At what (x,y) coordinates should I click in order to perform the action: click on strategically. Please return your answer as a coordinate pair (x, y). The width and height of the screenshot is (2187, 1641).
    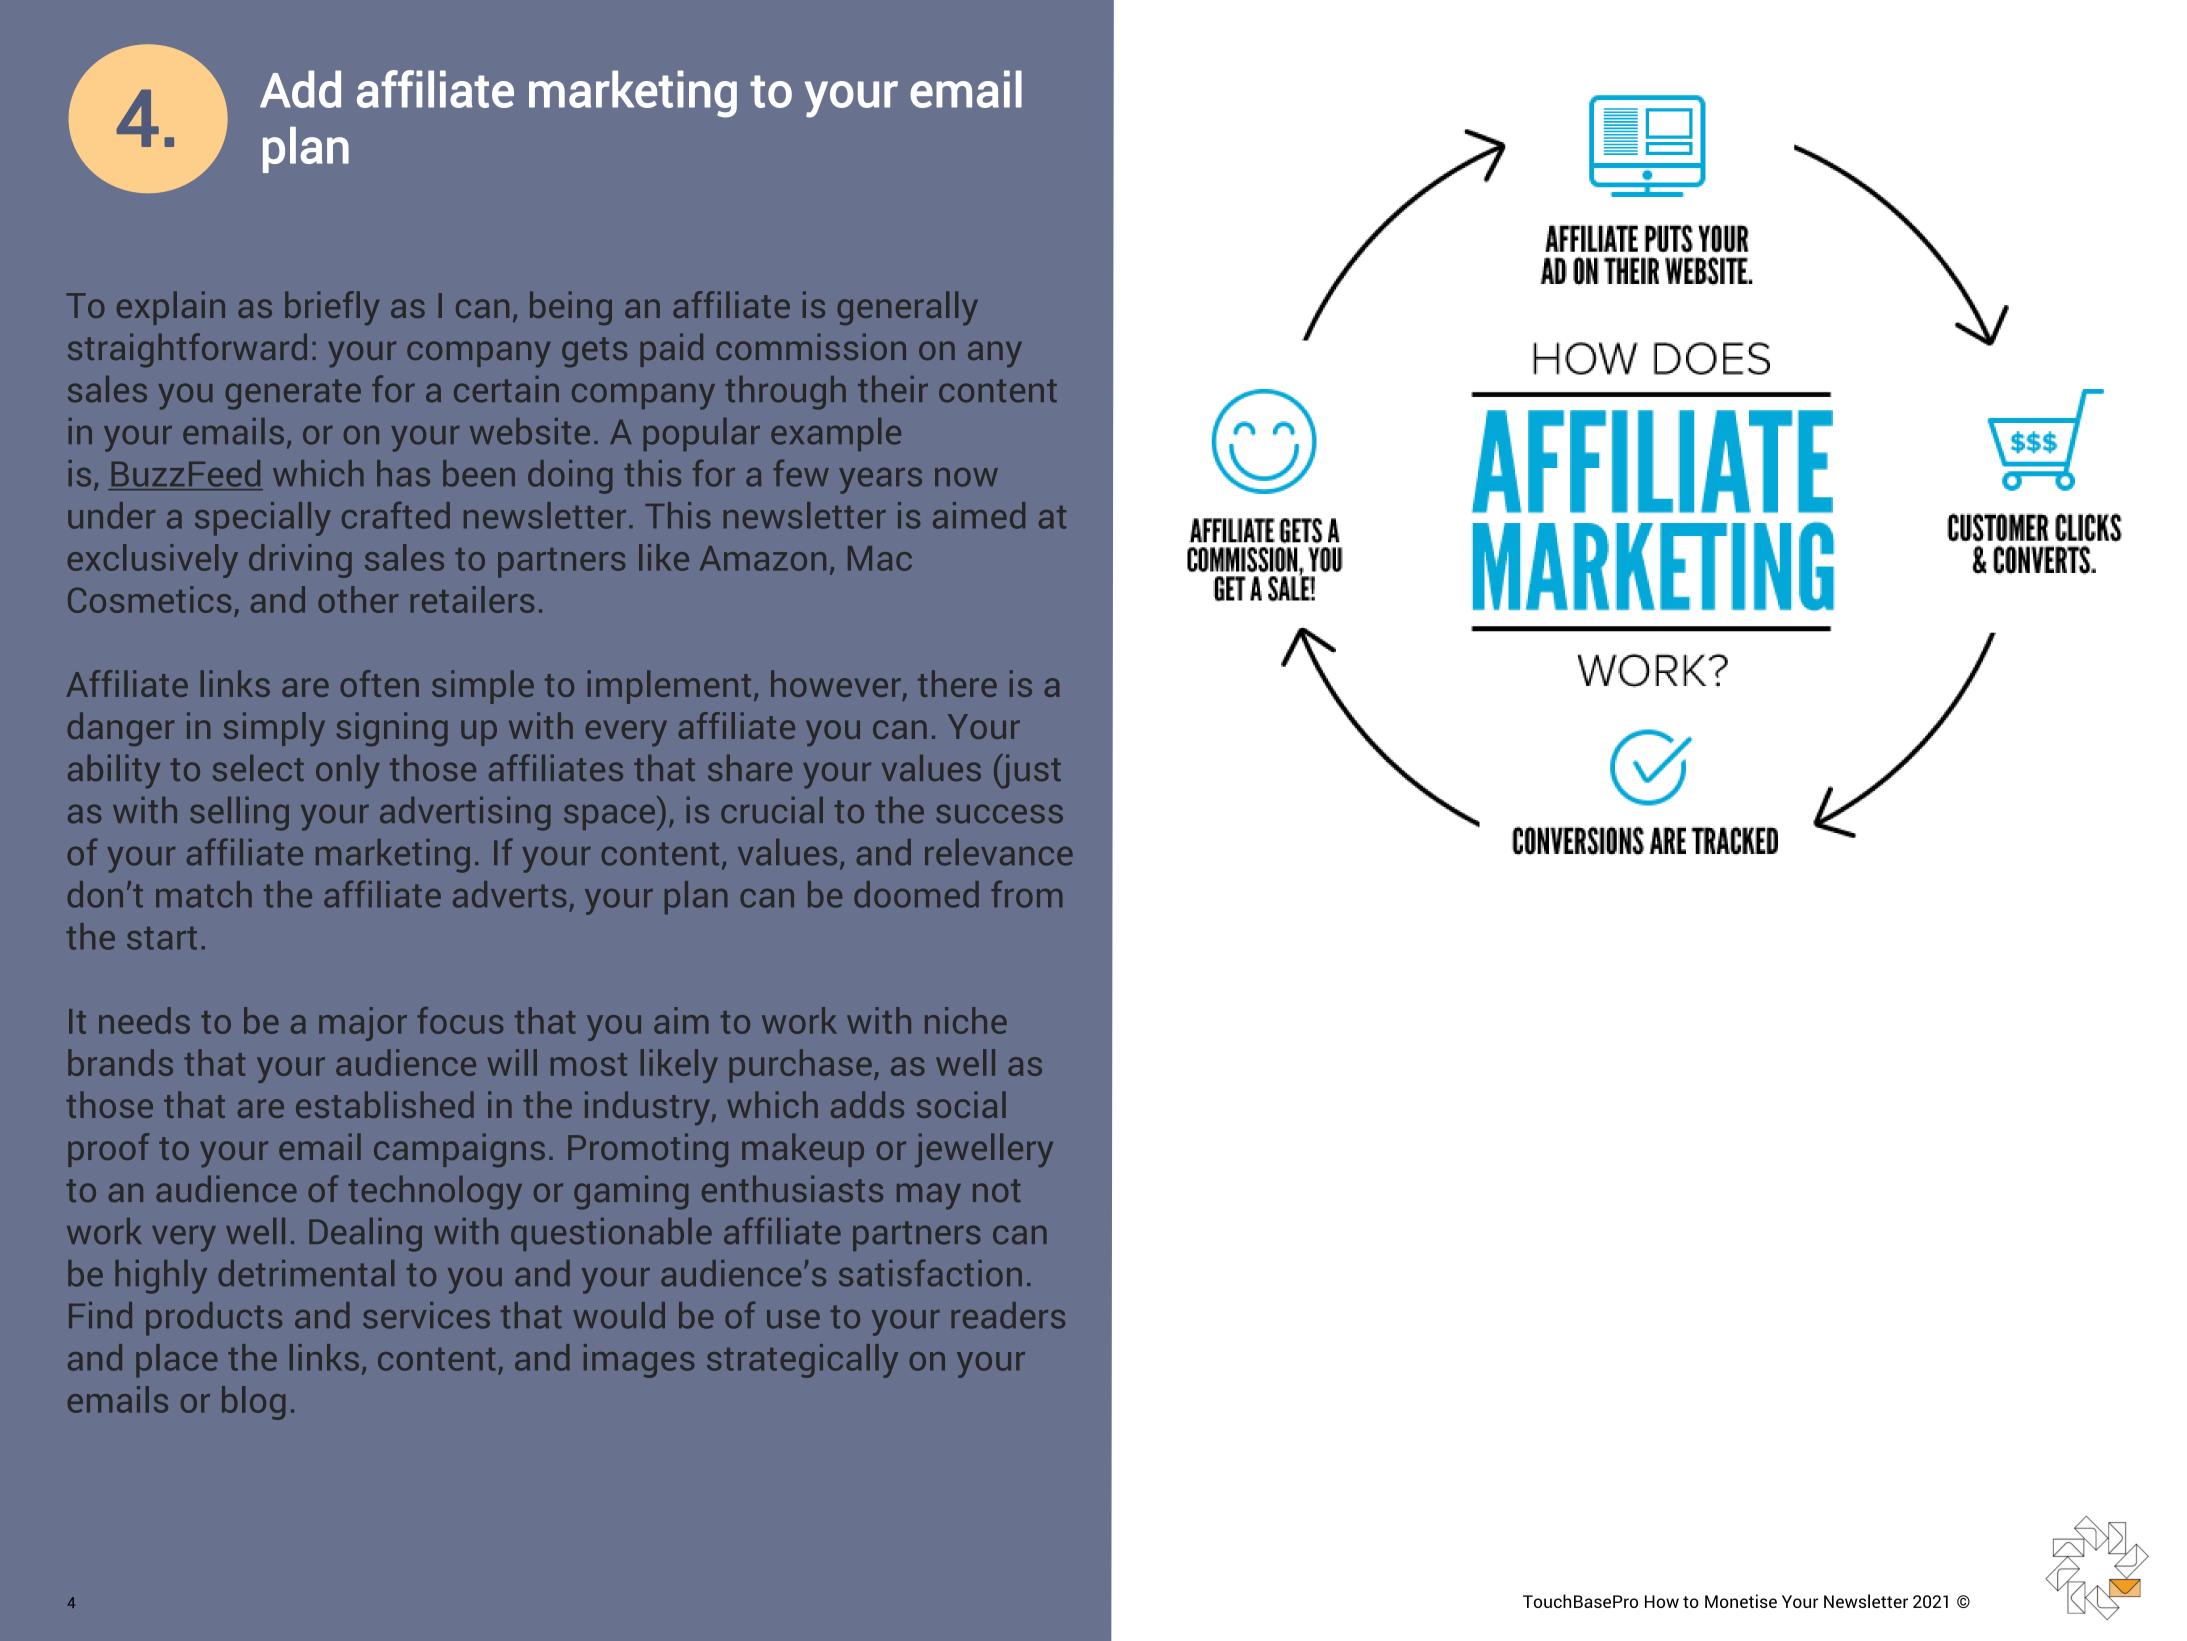
    Looking at the image, I should click on (802, 1361).
